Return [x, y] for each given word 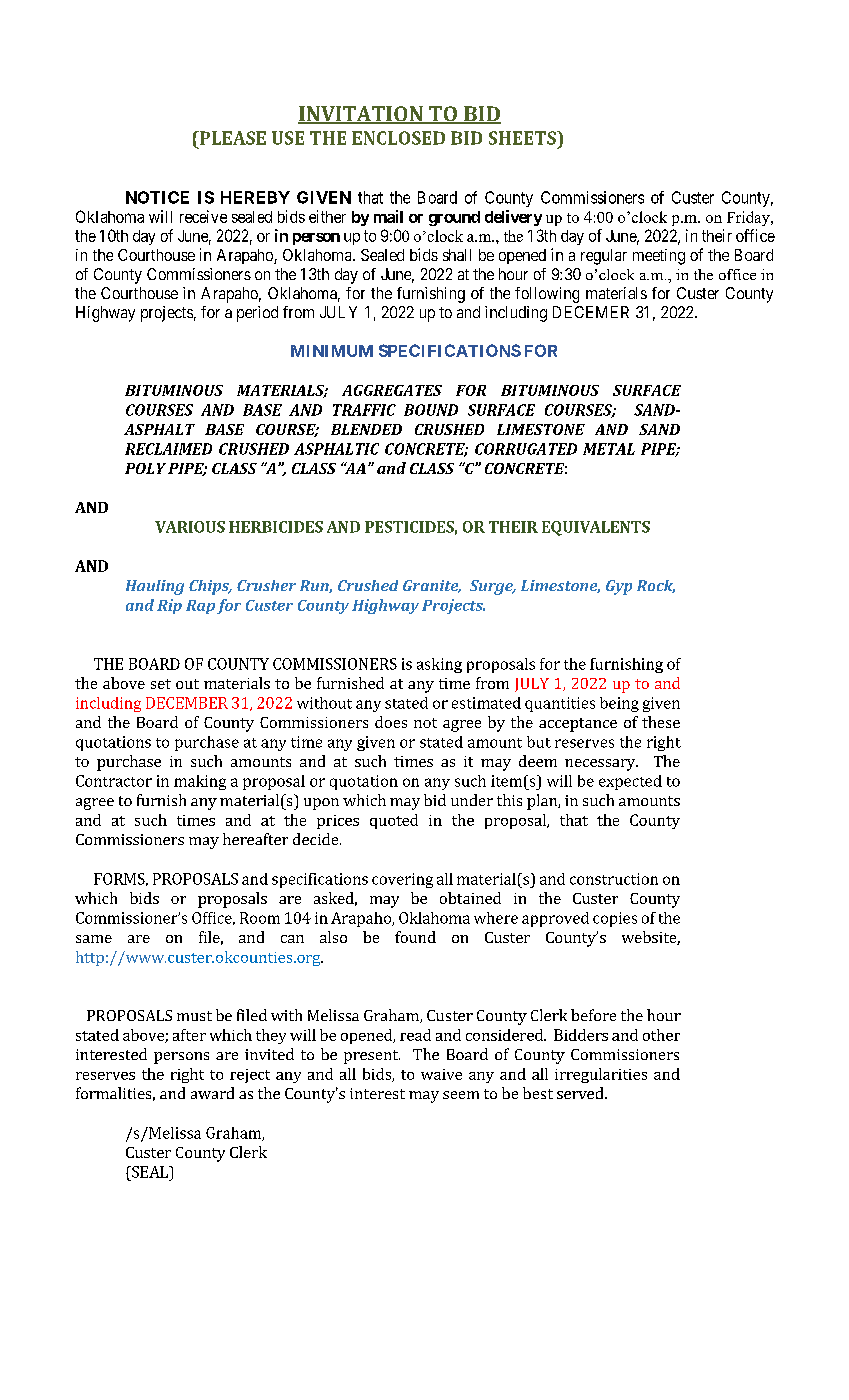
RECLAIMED [168, 449]
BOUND [431, 410]
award [212, 1093]
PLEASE [231, 138]
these [661, 722]
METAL [609, 449]
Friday [749, 218]
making [200, 782]
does [391, 722]
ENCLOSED [398, 138]
